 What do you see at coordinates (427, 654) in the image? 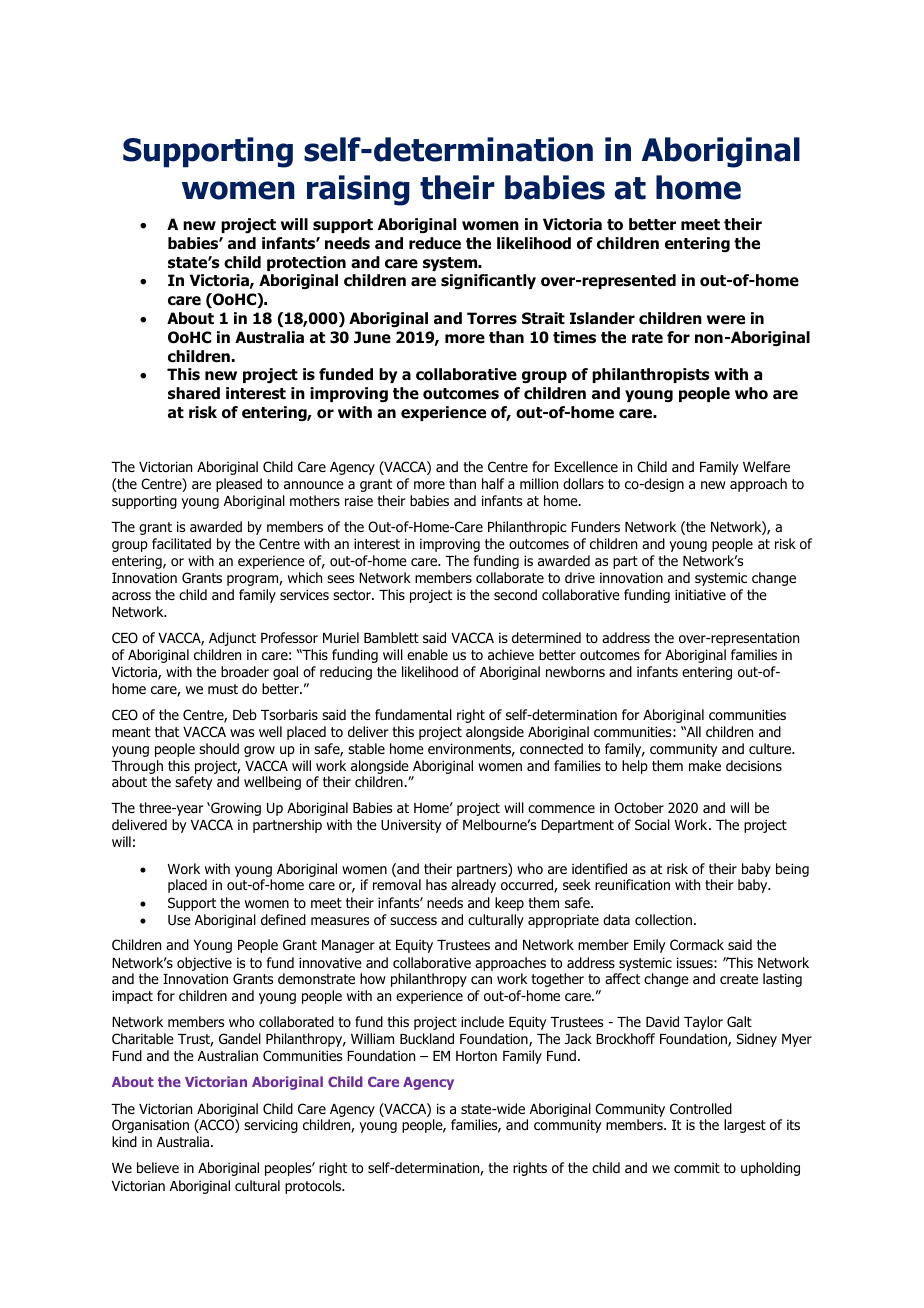
I see `enable` at bounding box center [427, 654].
